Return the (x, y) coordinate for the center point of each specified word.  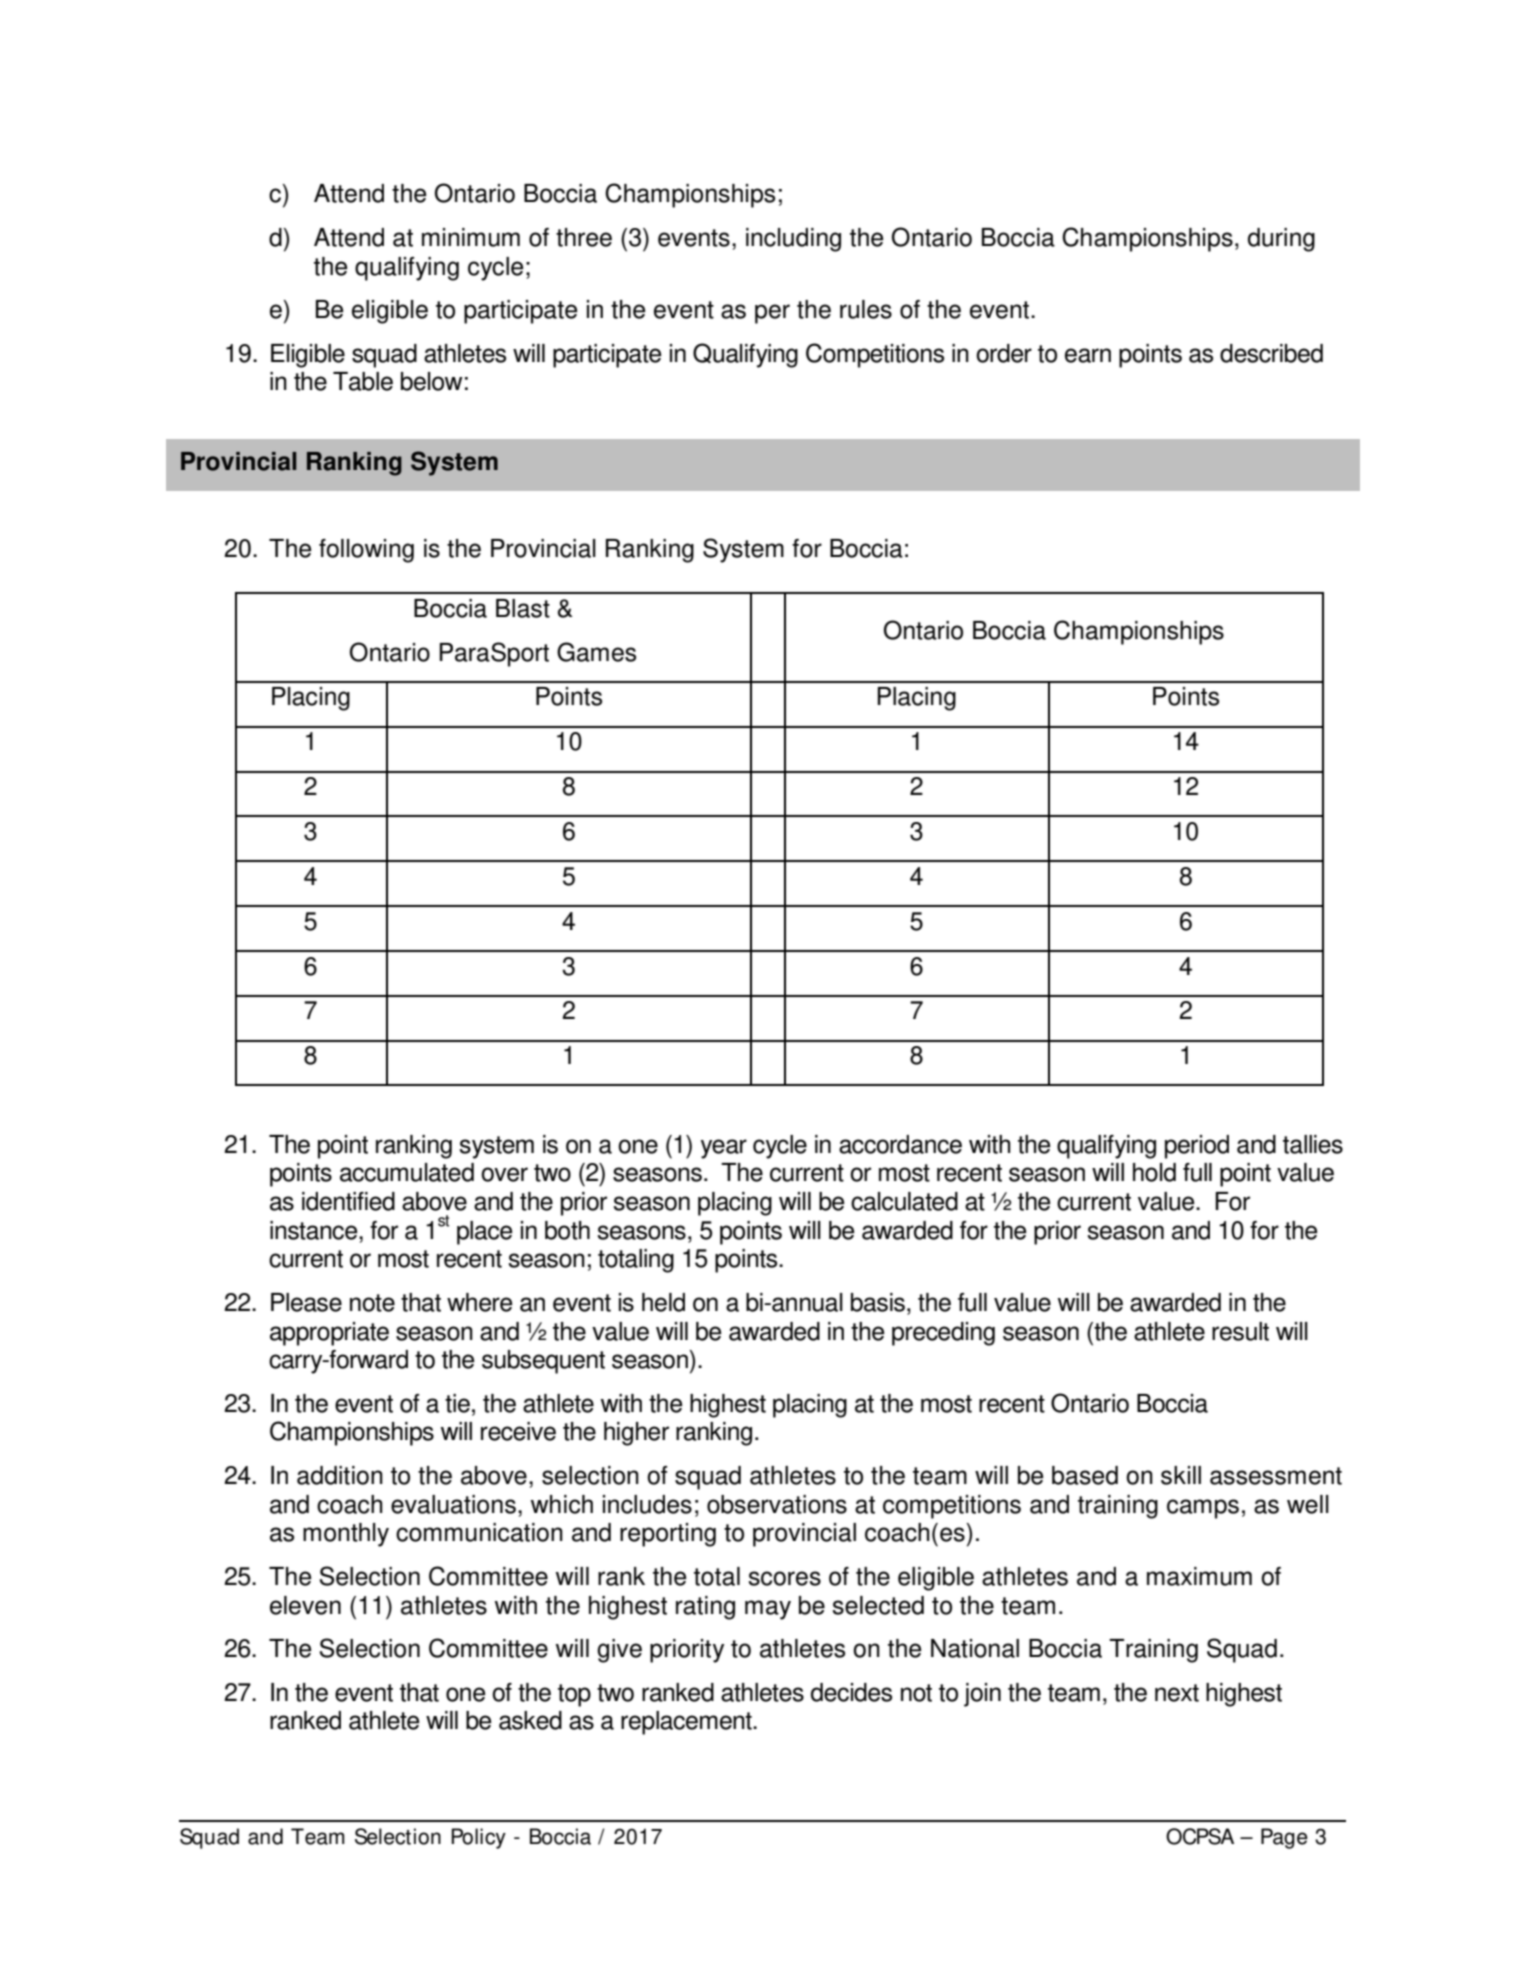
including (793, 240)
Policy (478, 1838)
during (1281, 240)
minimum (471, 237)
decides (851, 1692)
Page (1284, 1838)
